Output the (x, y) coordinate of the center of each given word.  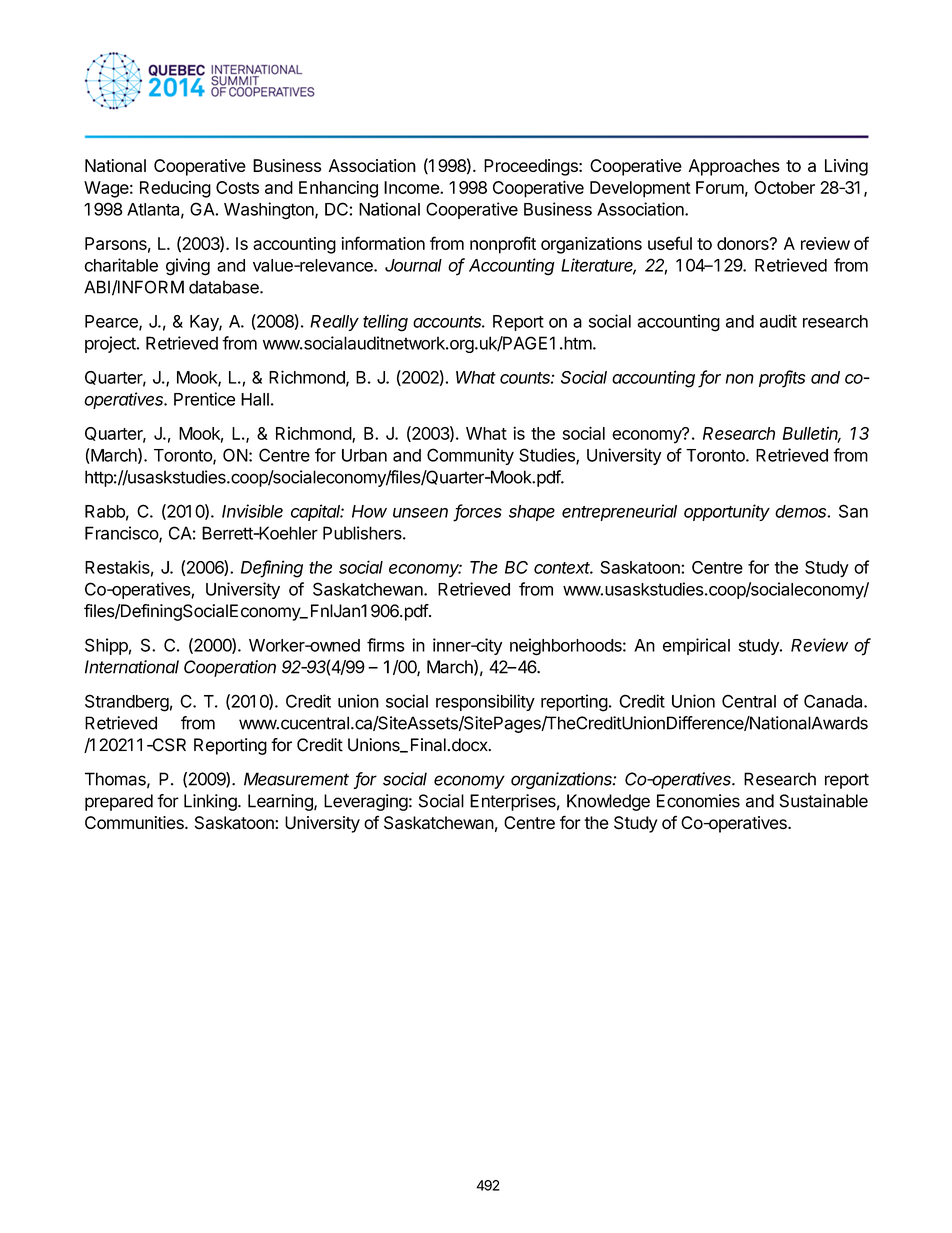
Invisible (252, 511)
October (784, 187)
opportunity (727, 512)
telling (385, 323)
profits (782, 379)
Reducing (175, 189)
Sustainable (823, 801)
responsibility (485, 702)
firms (386, 645)
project (111, 344)
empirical (696, 646)
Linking (211, 802)
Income (412, 187)
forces (478, 512)
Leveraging (366, 802)
